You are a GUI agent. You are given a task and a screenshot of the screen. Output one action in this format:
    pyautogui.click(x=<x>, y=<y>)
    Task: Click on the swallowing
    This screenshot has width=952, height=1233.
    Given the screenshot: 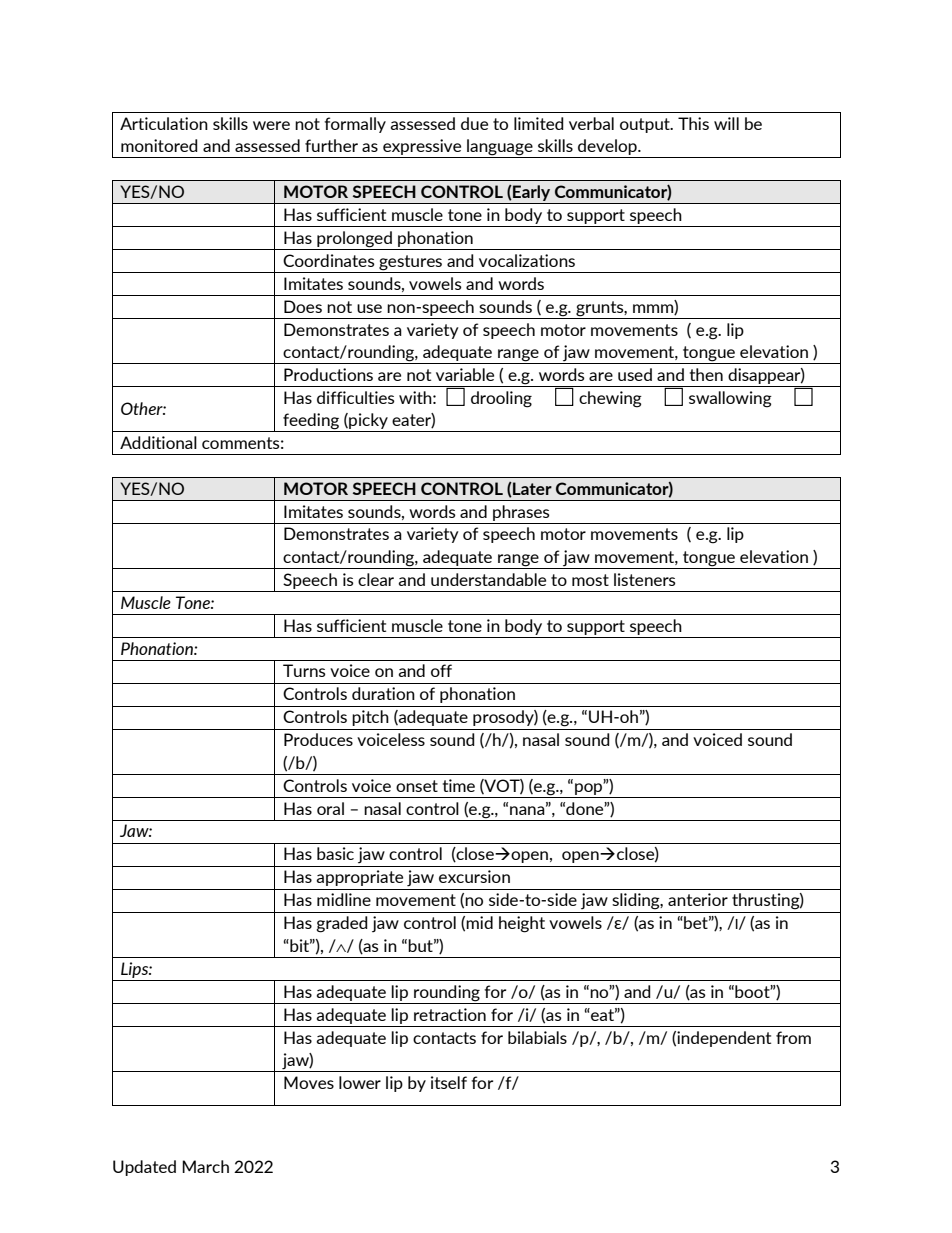 What is the action you would take?
    pyautogui.click(x=730, y=399)
